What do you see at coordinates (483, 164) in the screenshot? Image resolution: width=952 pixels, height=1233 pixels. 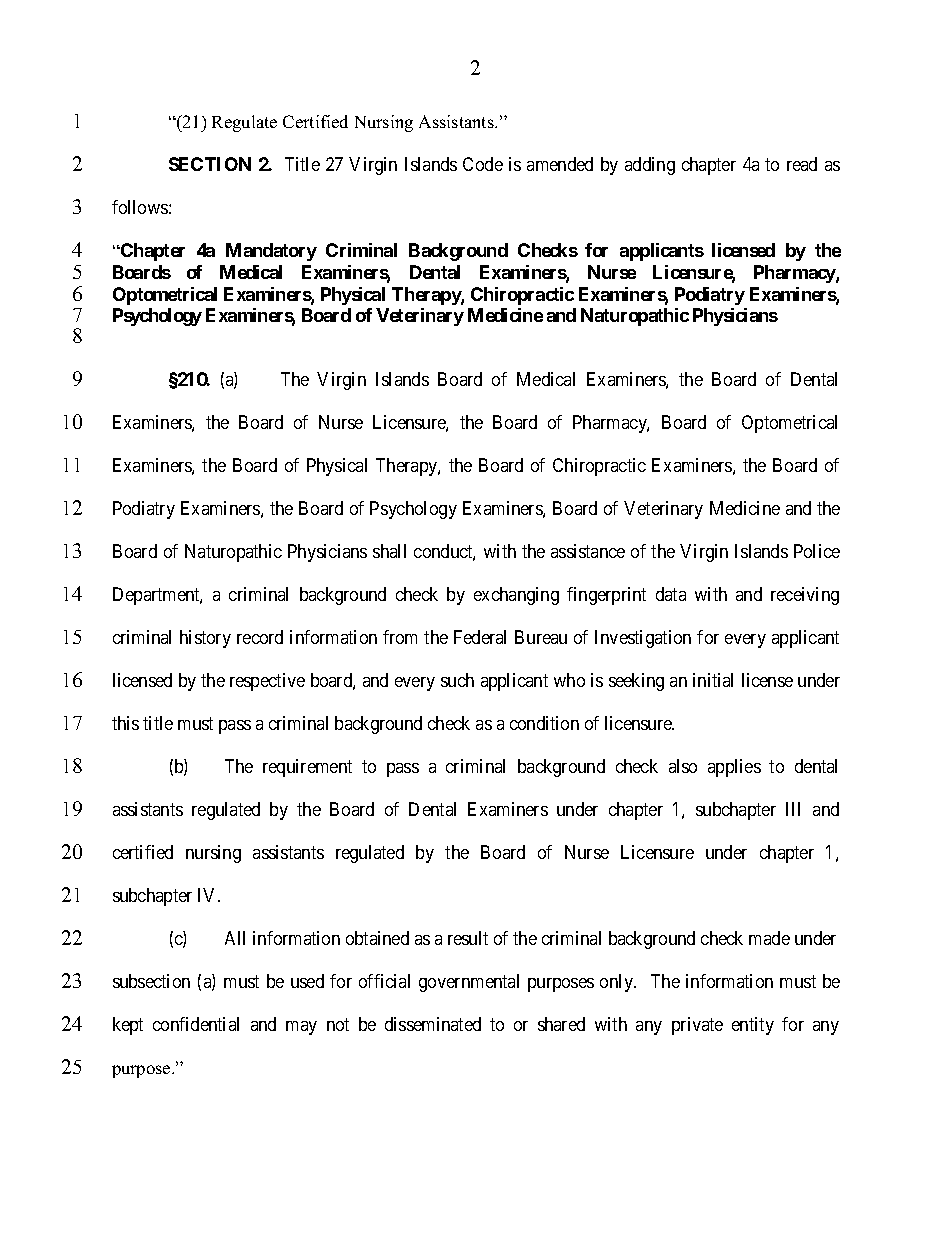 I see `Code` at bounding box center [483, 164].
